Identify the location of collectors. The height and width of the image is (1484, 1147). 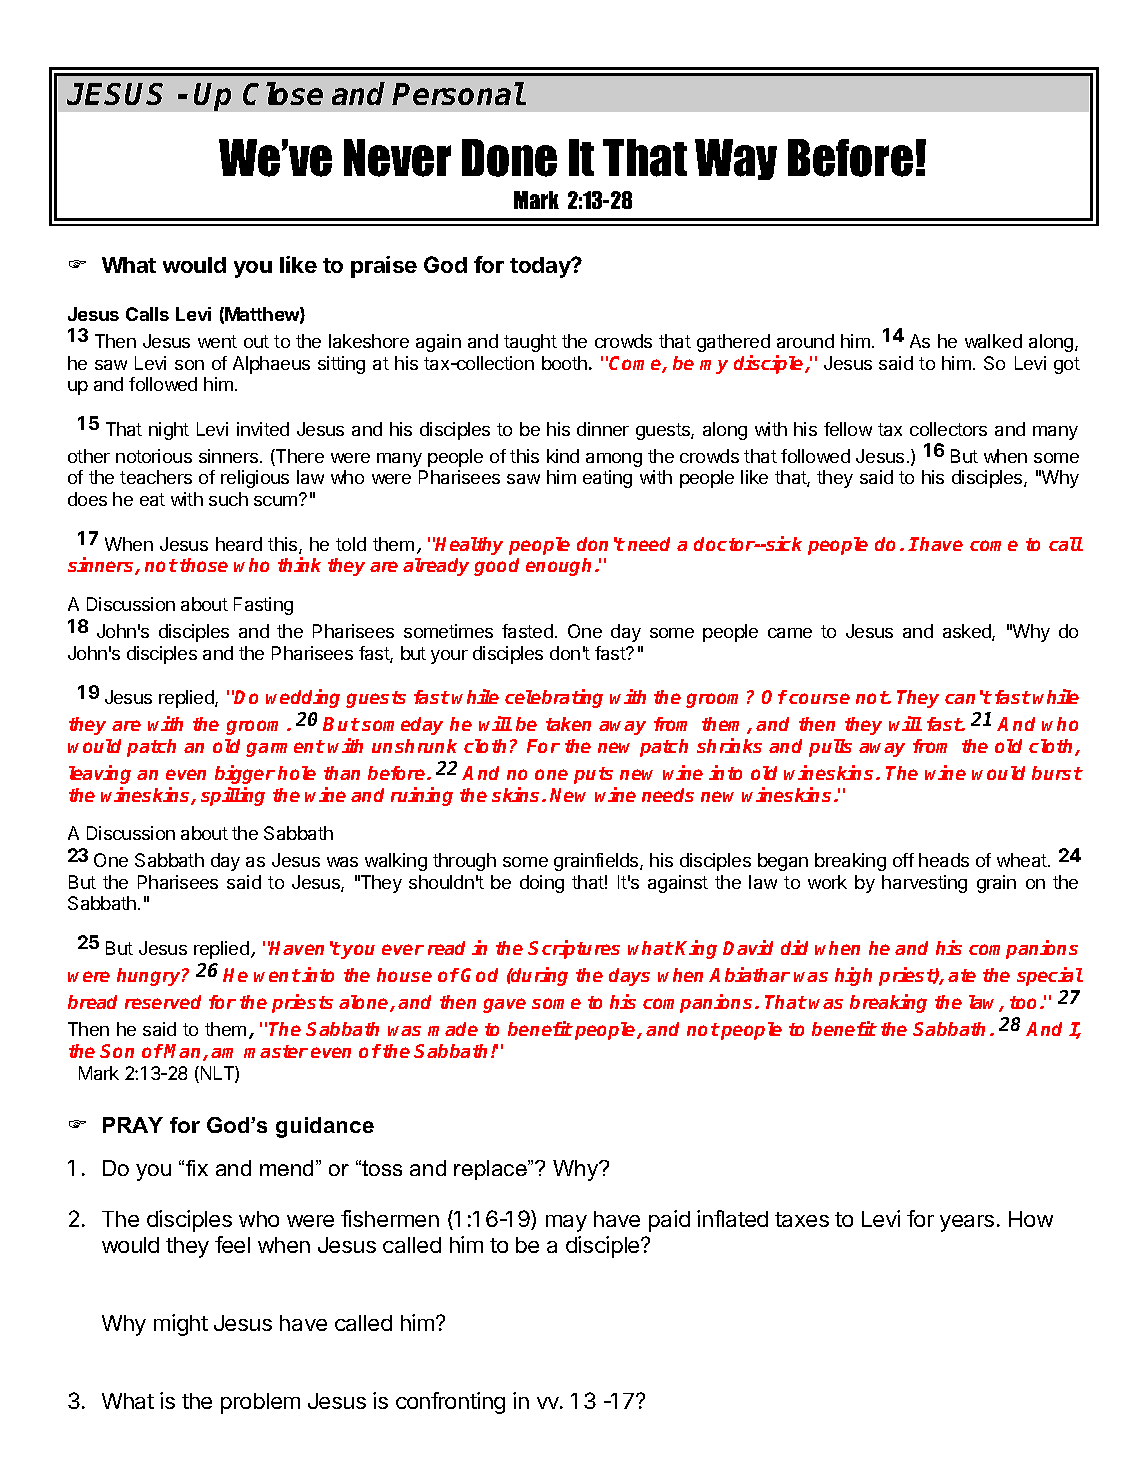
(948, 429).
